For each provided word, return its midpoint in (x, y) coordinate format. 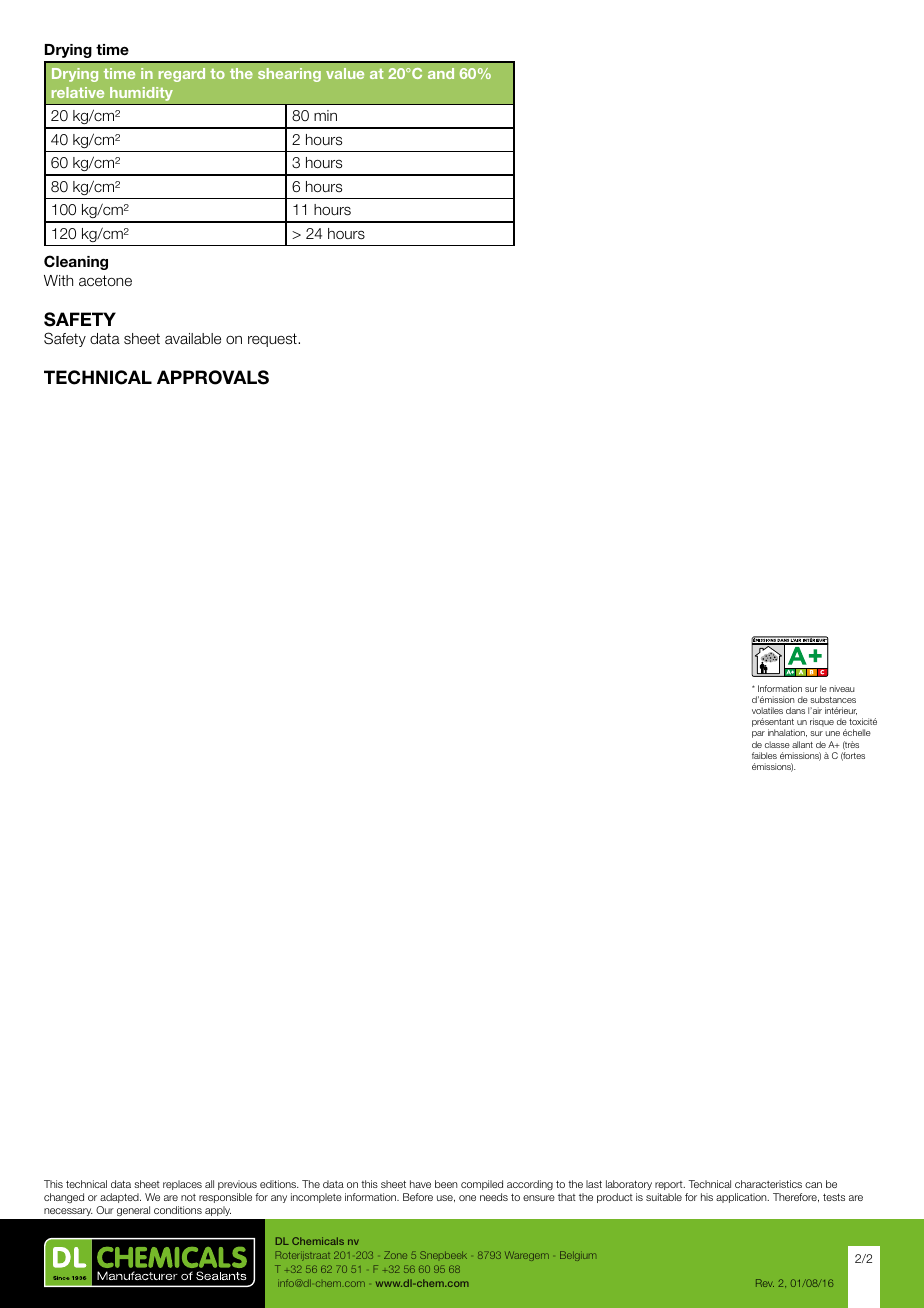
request (273, 340)
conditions (178, 1210)
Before (418, 1197)
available (193, 339)
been (446, 1184)
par (758, 734)
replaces (182, 1185)
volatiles (767, 710)
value (345, 73)
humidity (141, 94)
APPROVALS (213, 377)
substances (833, 699)
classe (777, 744)
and (441, 73)
